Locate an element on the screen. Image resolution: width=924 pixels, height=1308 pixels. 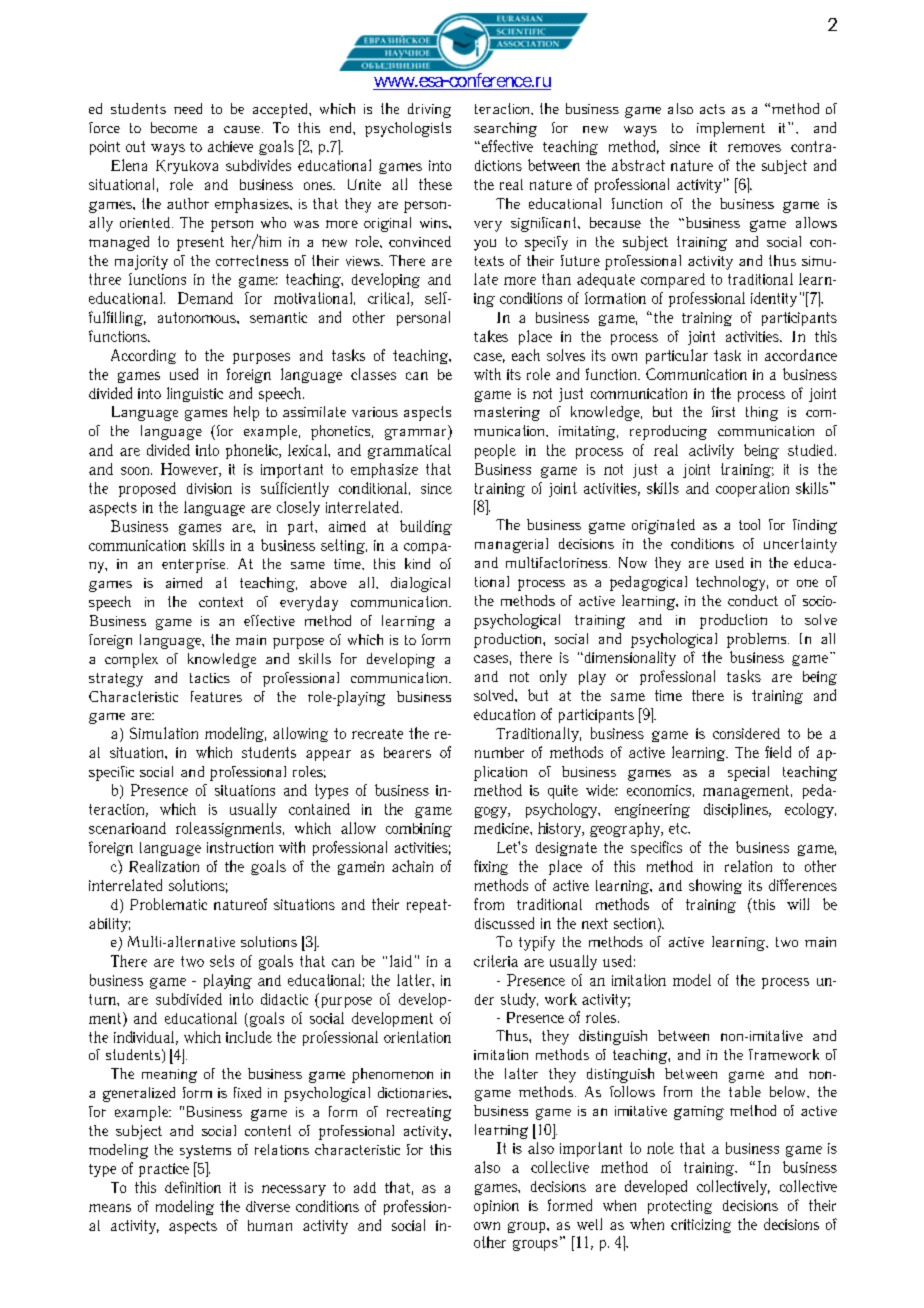
driving is located at coordinates (429, 110).
